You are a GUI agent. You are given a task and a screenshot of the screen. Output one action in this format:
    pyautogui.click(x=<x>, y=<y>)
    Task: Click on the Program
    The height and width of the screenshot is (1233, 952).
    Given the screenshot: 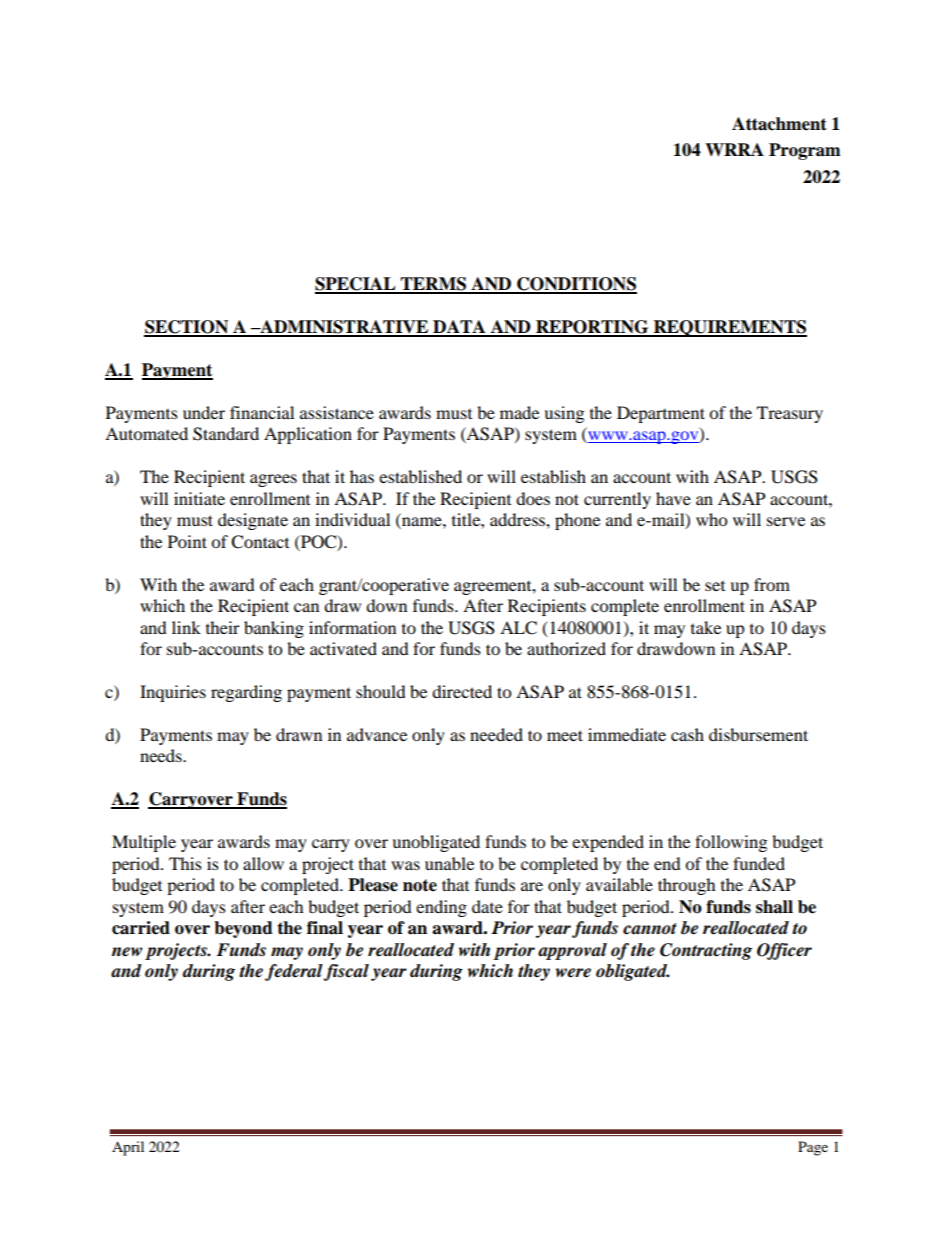 What is the action you would take?
    pyautogui.click(x=805, y=151)
